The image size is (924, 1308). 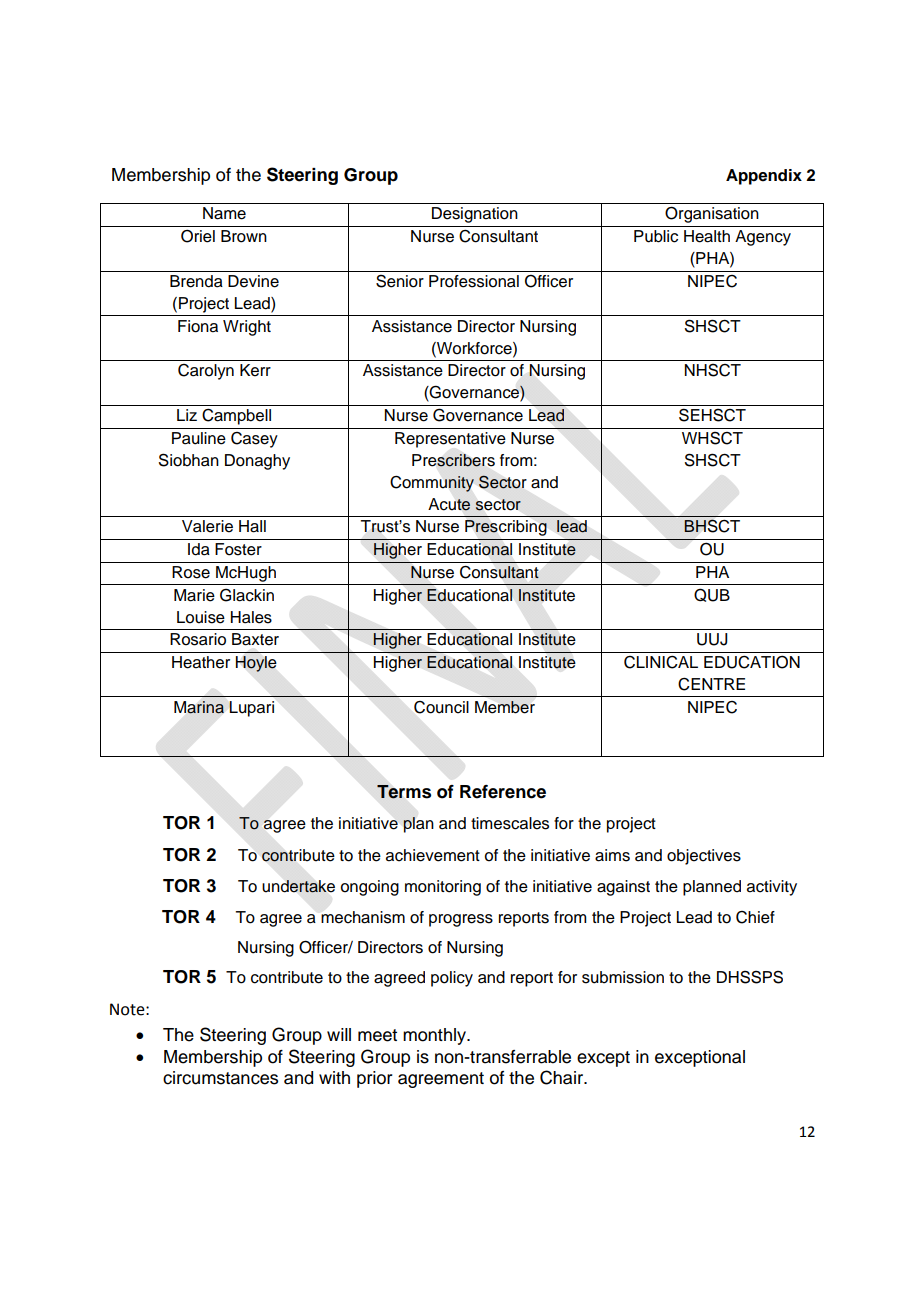 I want to click on submission, so click(x=623, y=977).
